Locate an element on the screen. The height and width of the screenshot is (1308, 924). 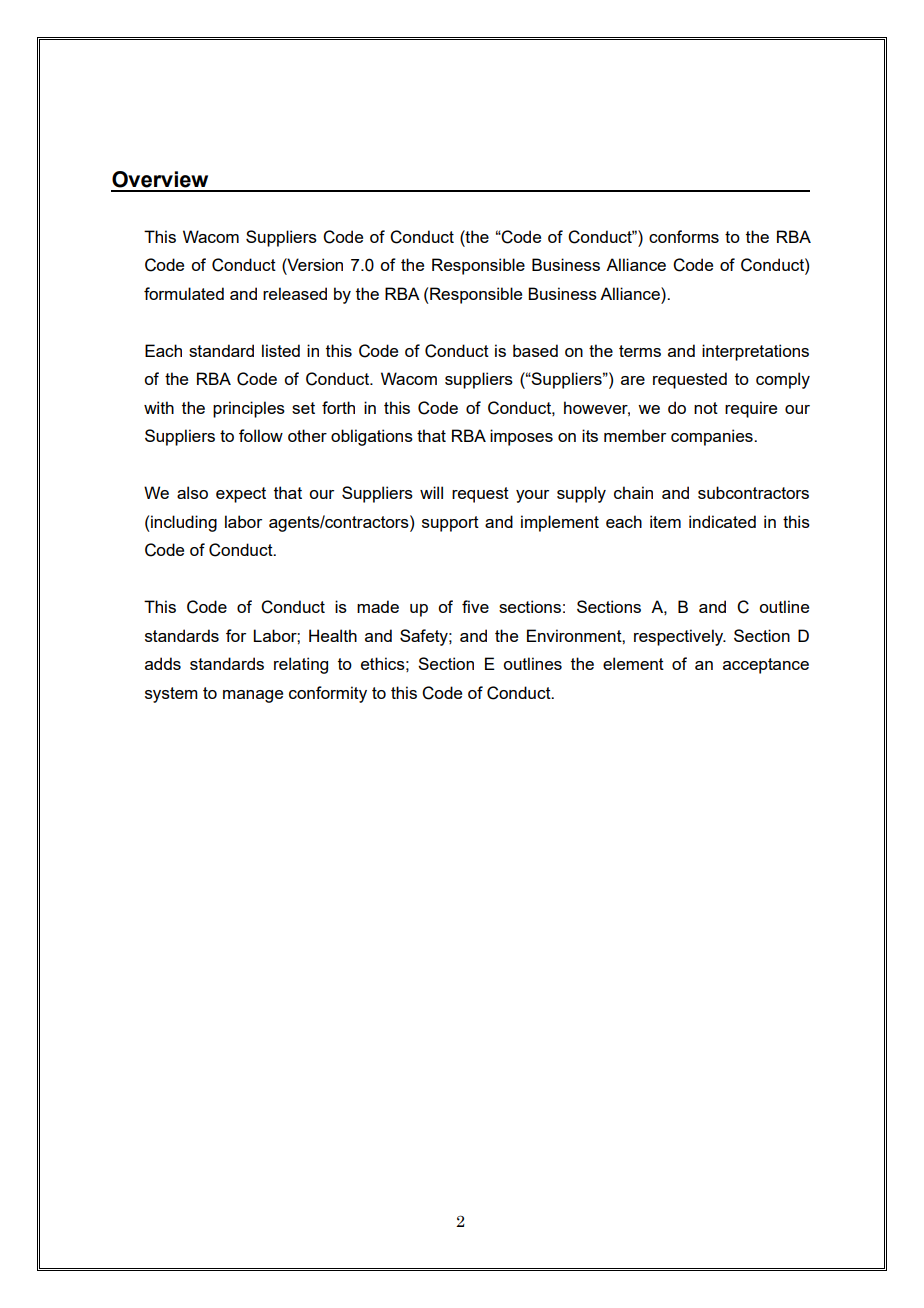
formulated is located at coordinates (184, 293).
